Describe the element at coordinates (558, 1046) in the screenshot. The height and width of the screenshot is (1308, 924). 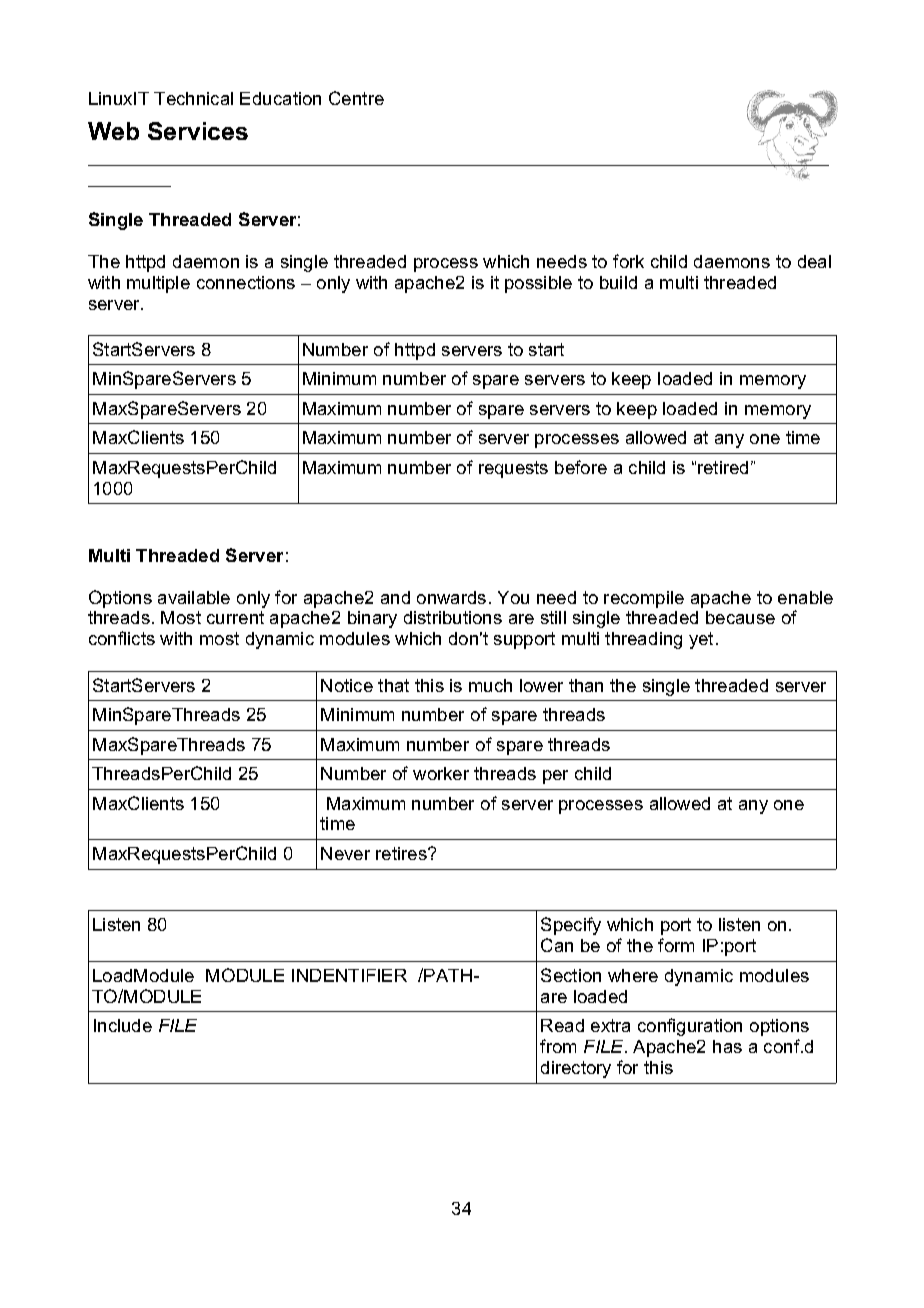
I see `from` at that location.
